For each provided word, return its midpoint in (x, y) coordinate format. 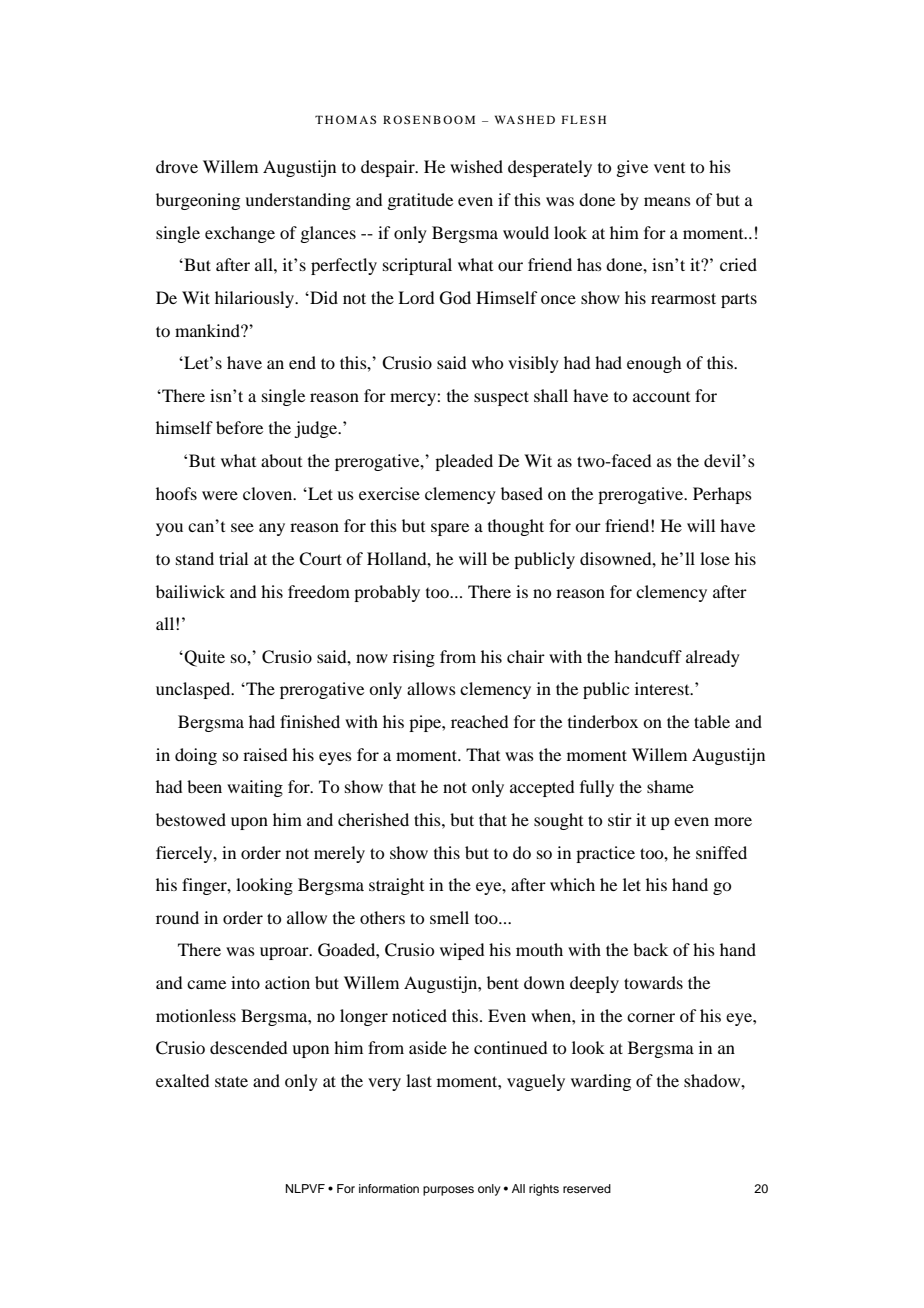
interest (663, 688)
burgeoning (198, 201)
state (231, 1081)
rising (414, 658)
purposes (448, 1191)
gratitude (420, 201)
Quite (203, 658)
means (667, 201)
